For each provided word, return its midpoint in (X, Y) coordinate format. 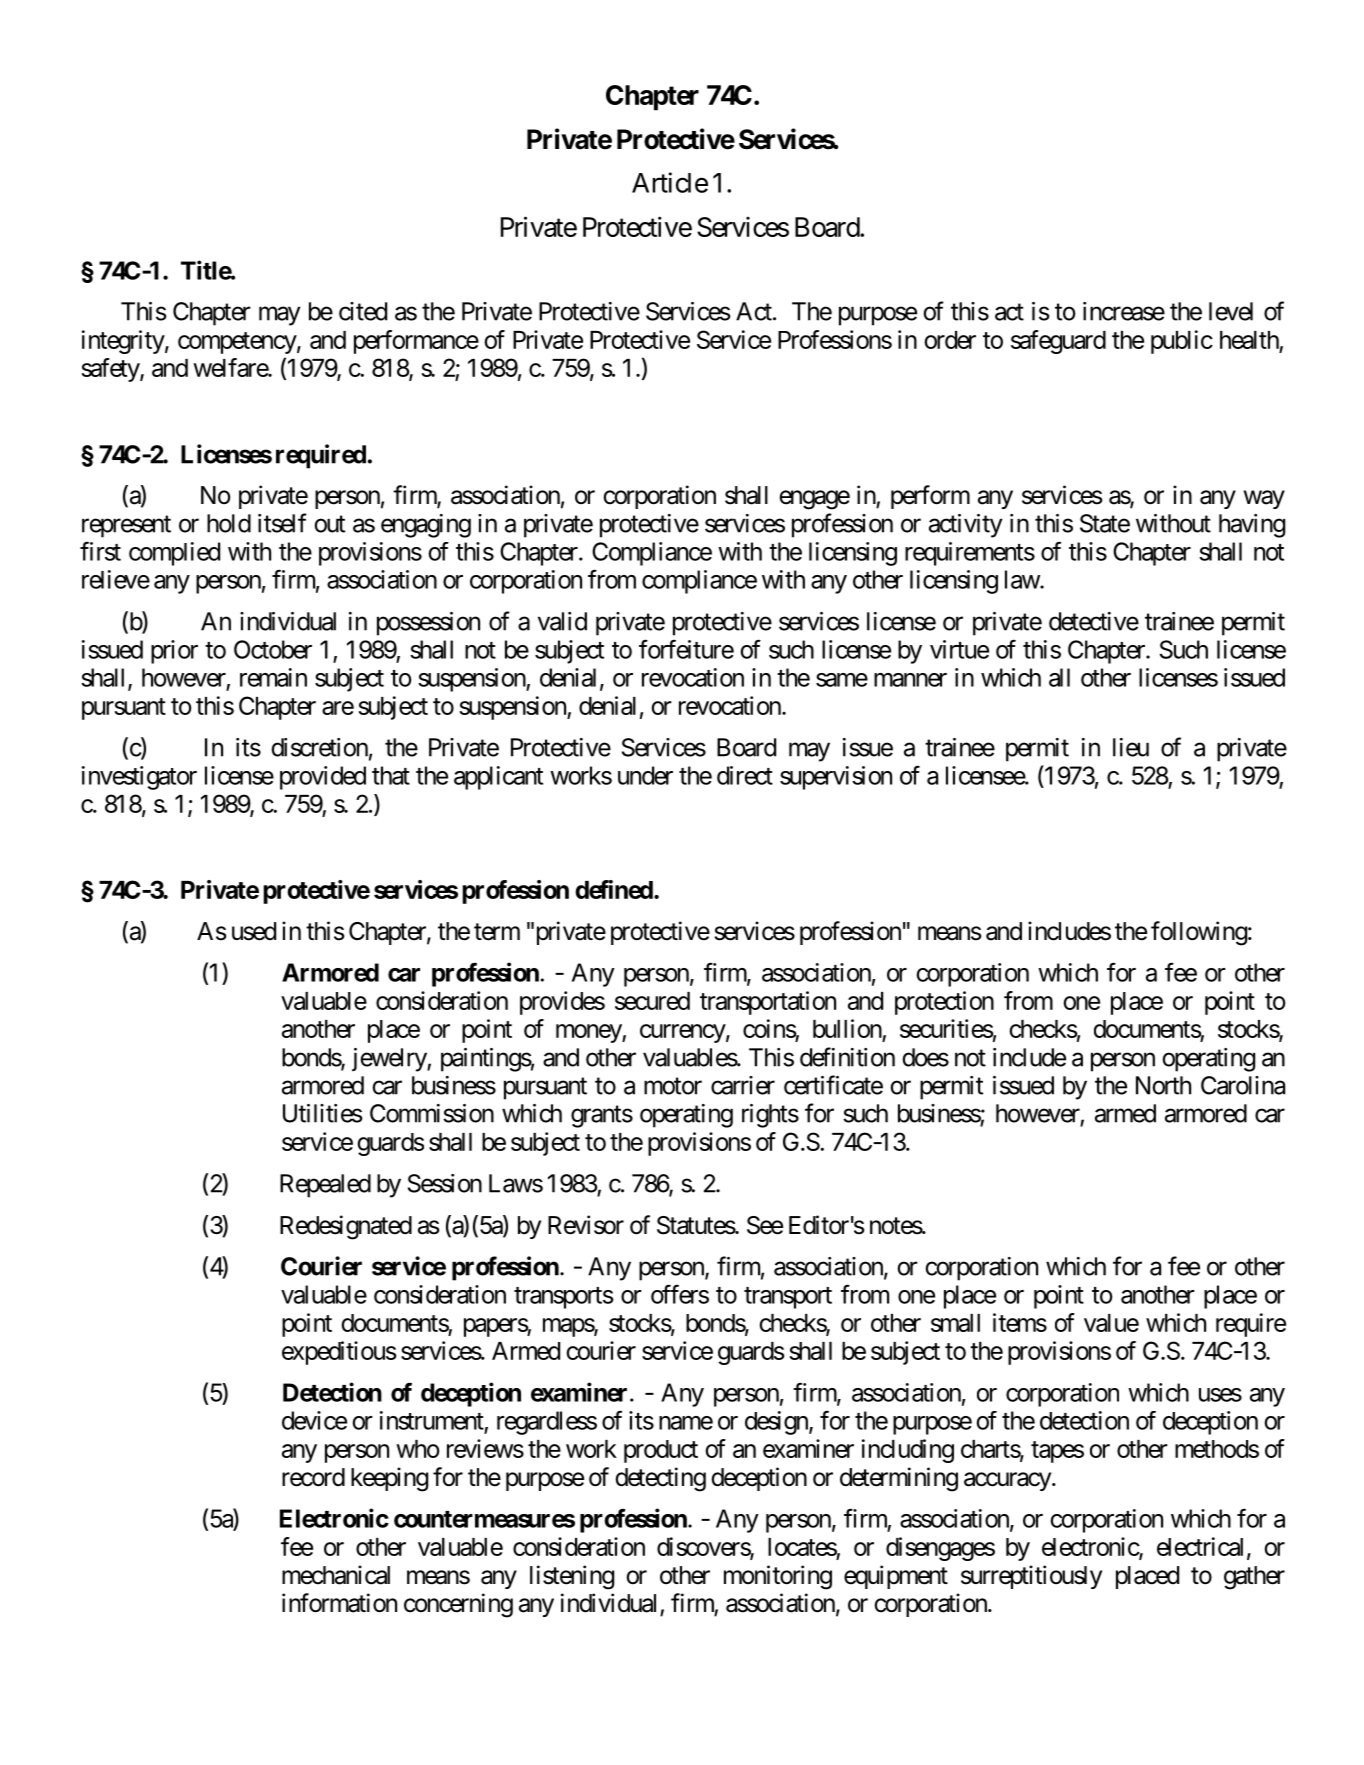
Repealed (325, 1186)
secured (652, 1001)
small (955, 1323)
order (950, 340)
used (254, 931)
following (1199, 933)
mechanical (336, 1575)
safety (111, 370)
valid (562, 621)
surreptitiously (1031, 1577)
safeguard (1058, 342)
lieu (1131, 747)
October (273, 649)
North (1163, 1085)
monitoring (778, 1577)
